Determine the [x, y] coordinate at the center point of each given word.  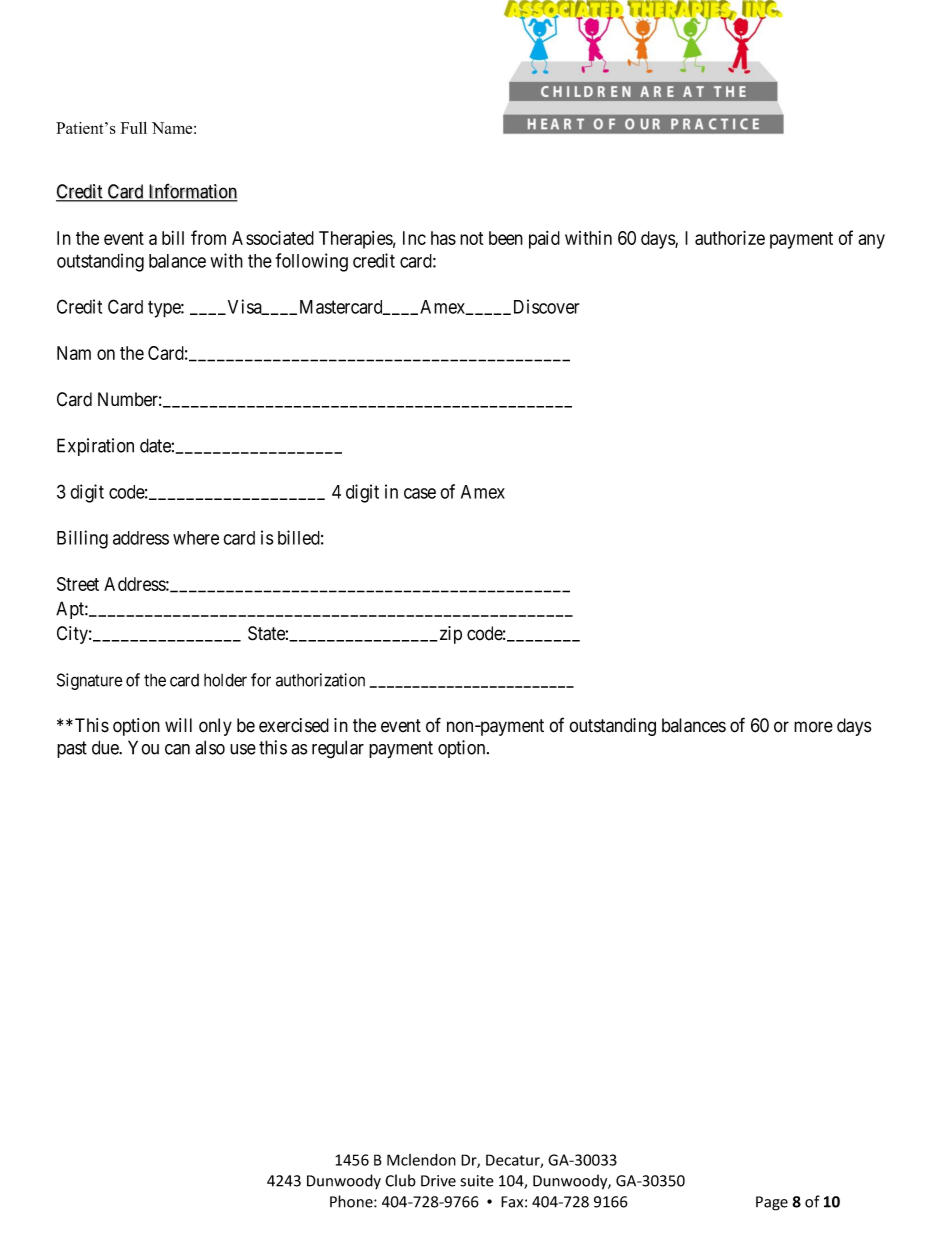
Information [192, 192]
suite [477, 1181]
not [471, 238]
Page [772, 1203]
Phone [352, 1201]
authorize [730, 237]
